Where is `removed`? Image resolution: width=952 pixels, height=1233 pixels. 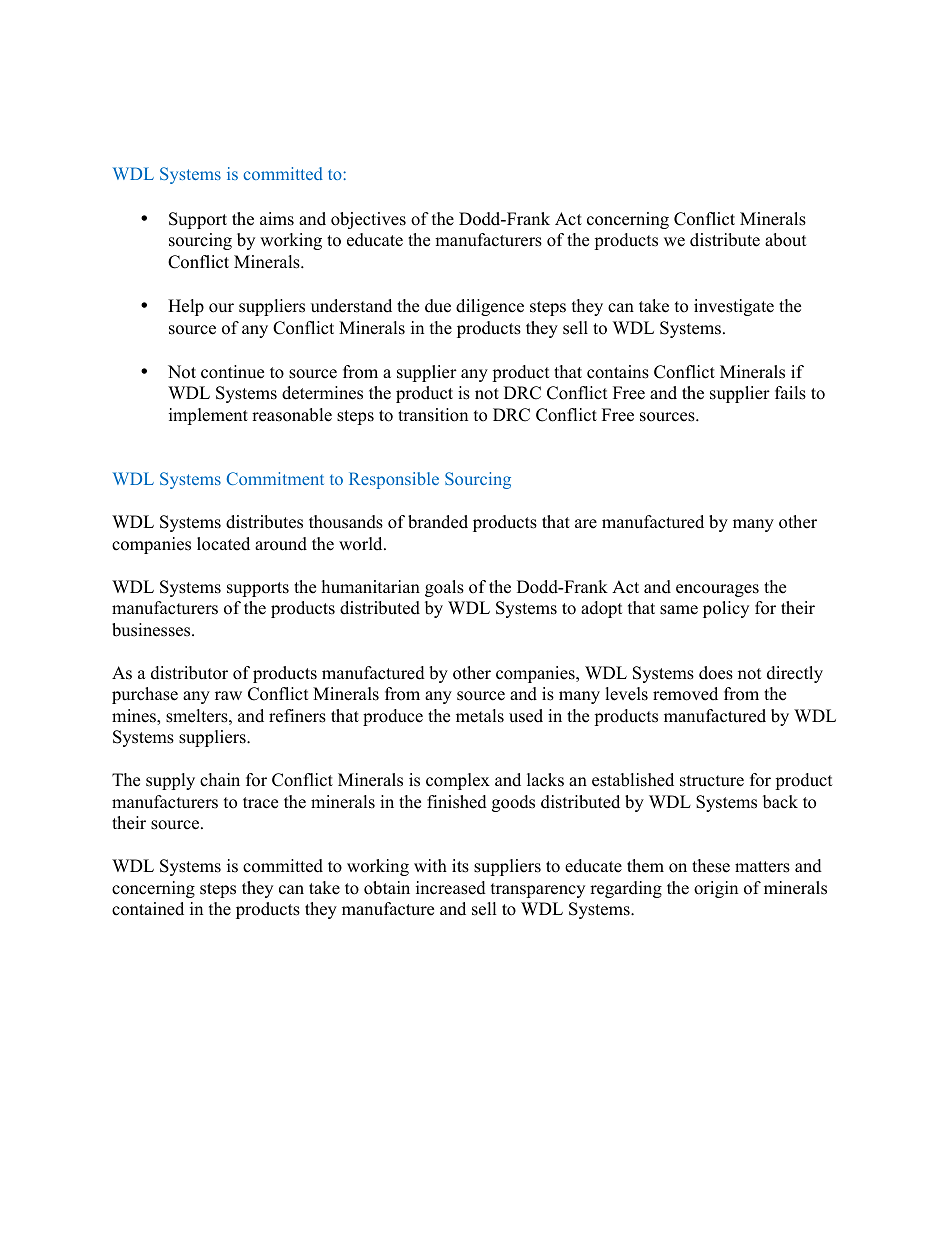
removed is located at coordinates (685, 694).
